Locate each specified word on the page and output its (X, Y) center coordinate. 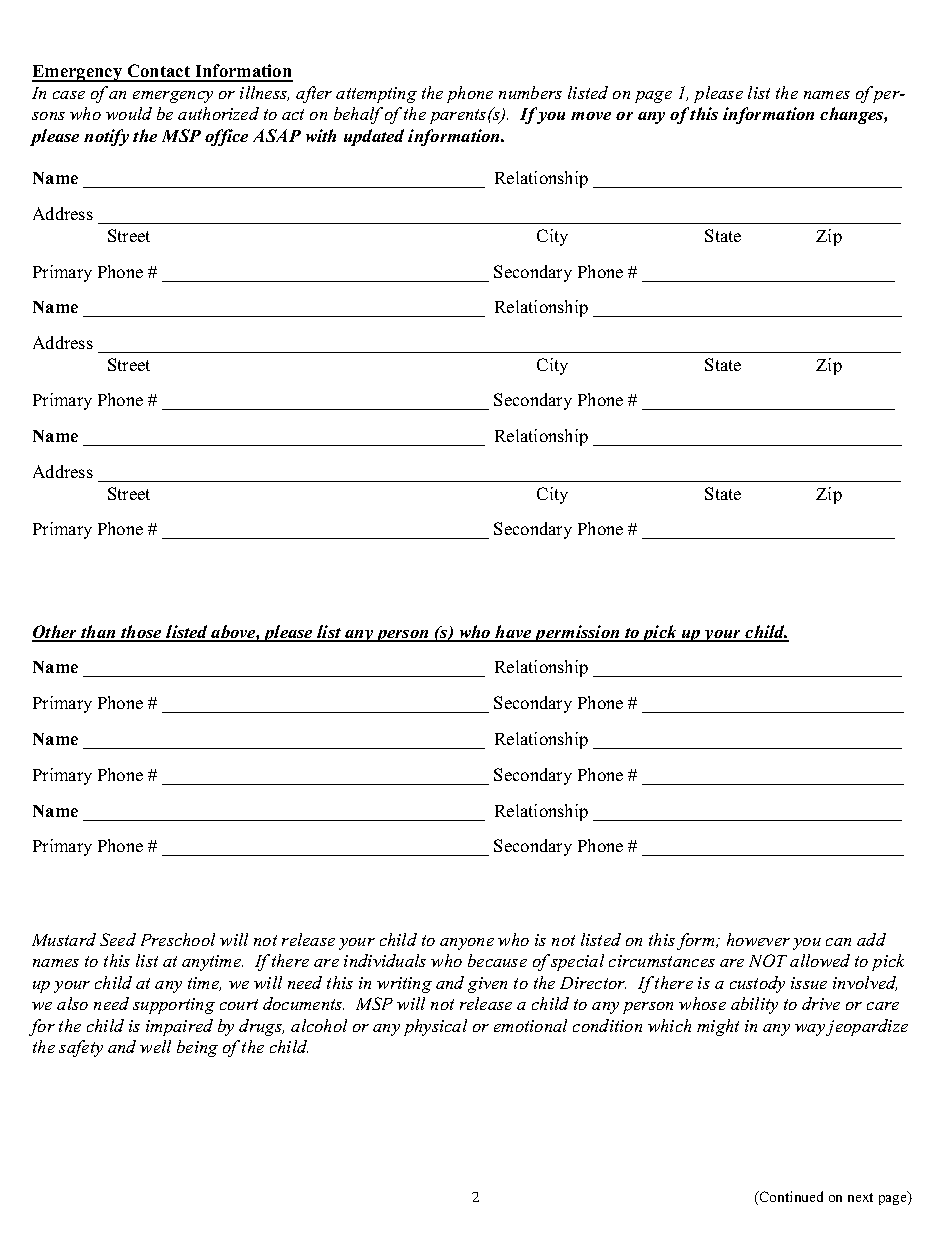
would (129, 113)
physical (435, 1027)
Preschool (178, 939)
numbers (530, 92)
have (514, 633)
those (142, 633)
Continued (790, 1196)
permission (577, 633)
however (758, 939)
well (155, 1046)
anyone (467, 944)
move (591, 116)
